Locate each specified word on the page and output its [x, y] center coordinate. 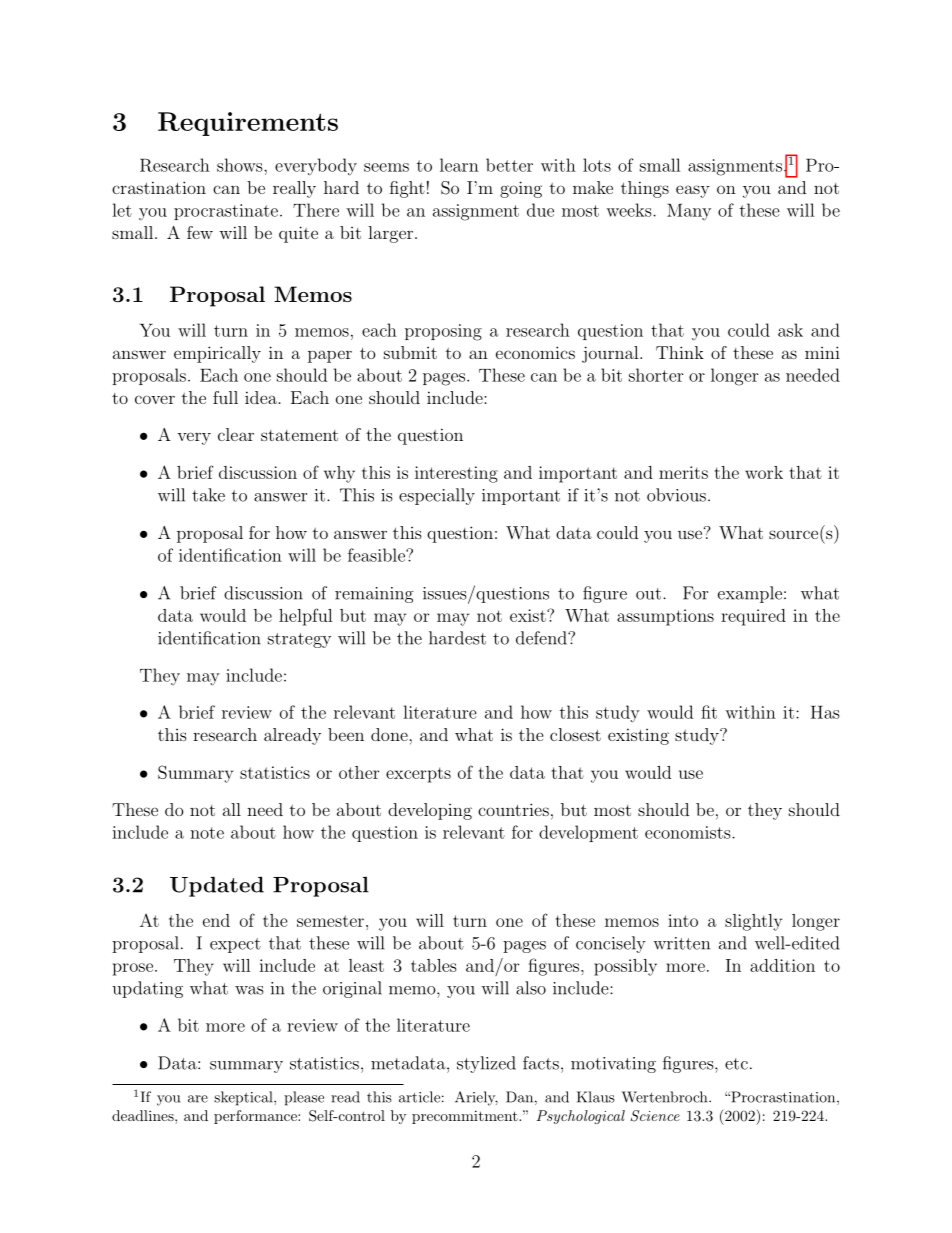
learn [459, 165]
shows [241, 165]
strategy [299, 640]
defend [542, 638]
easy [693, 191]
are [198, 1099]
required [753, 617]
